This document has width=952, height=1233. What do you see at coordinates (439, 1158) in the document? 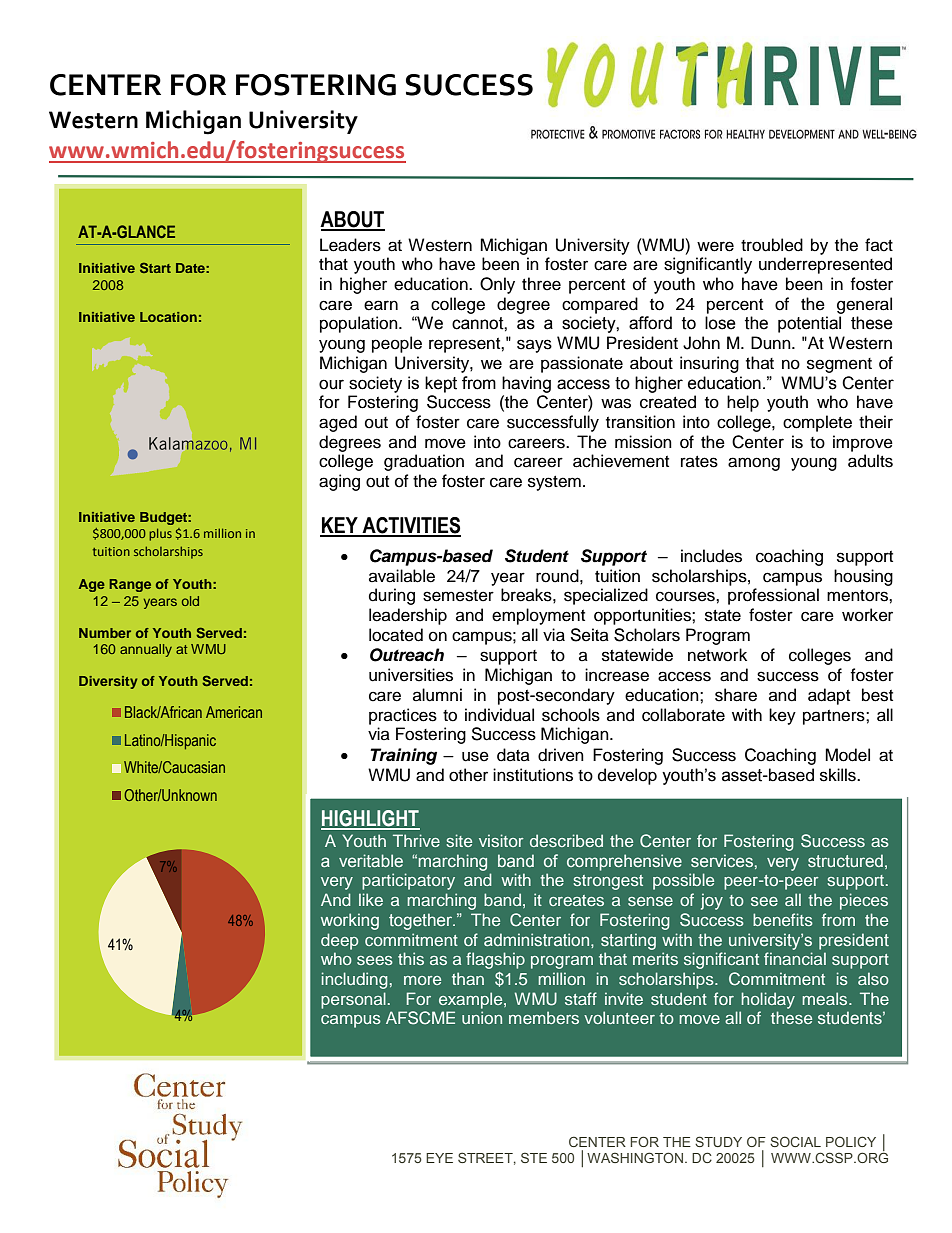
I see `EYE` at bounding box center [439, 1158].
